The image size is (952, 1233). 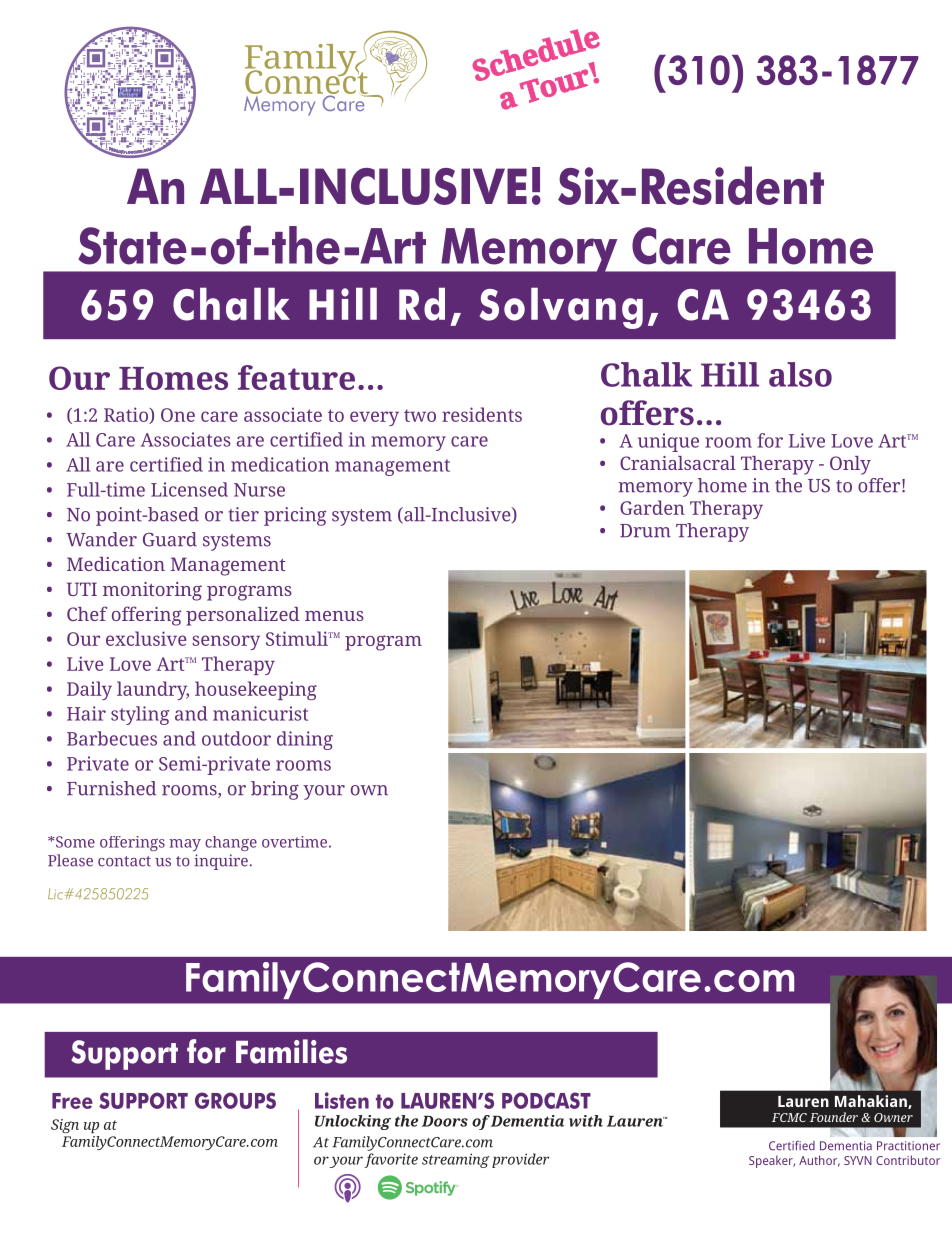 I want to click on Founder, so click(x=834, y=1117).
